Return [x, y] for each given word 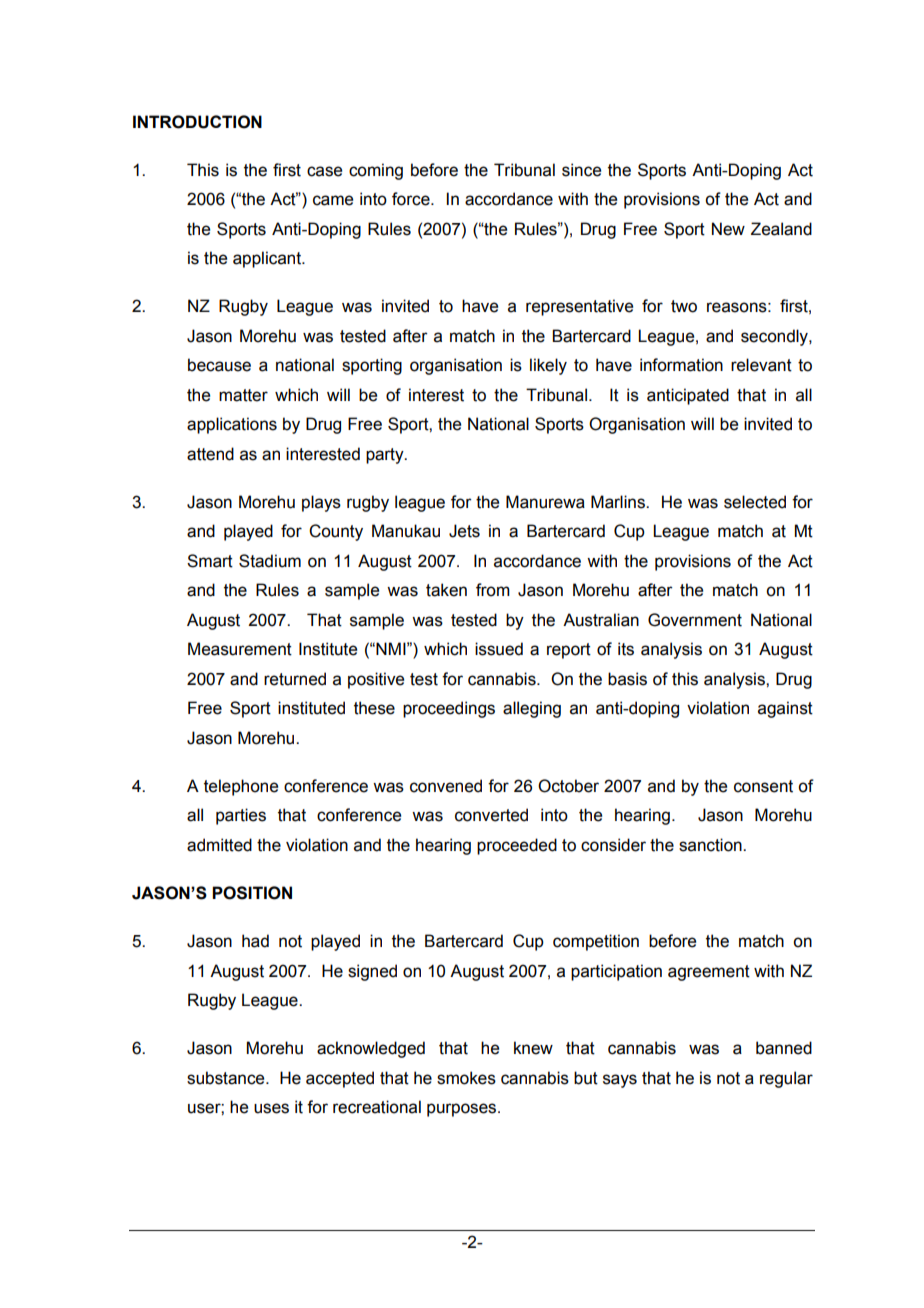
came [333, 200]
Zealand [781, 229]
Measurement [240, 649]
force [412, 199]
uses [271, 1108]
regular [786, 1079]
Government [695, 620]
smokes [466, 1078]
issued [499, 649]
